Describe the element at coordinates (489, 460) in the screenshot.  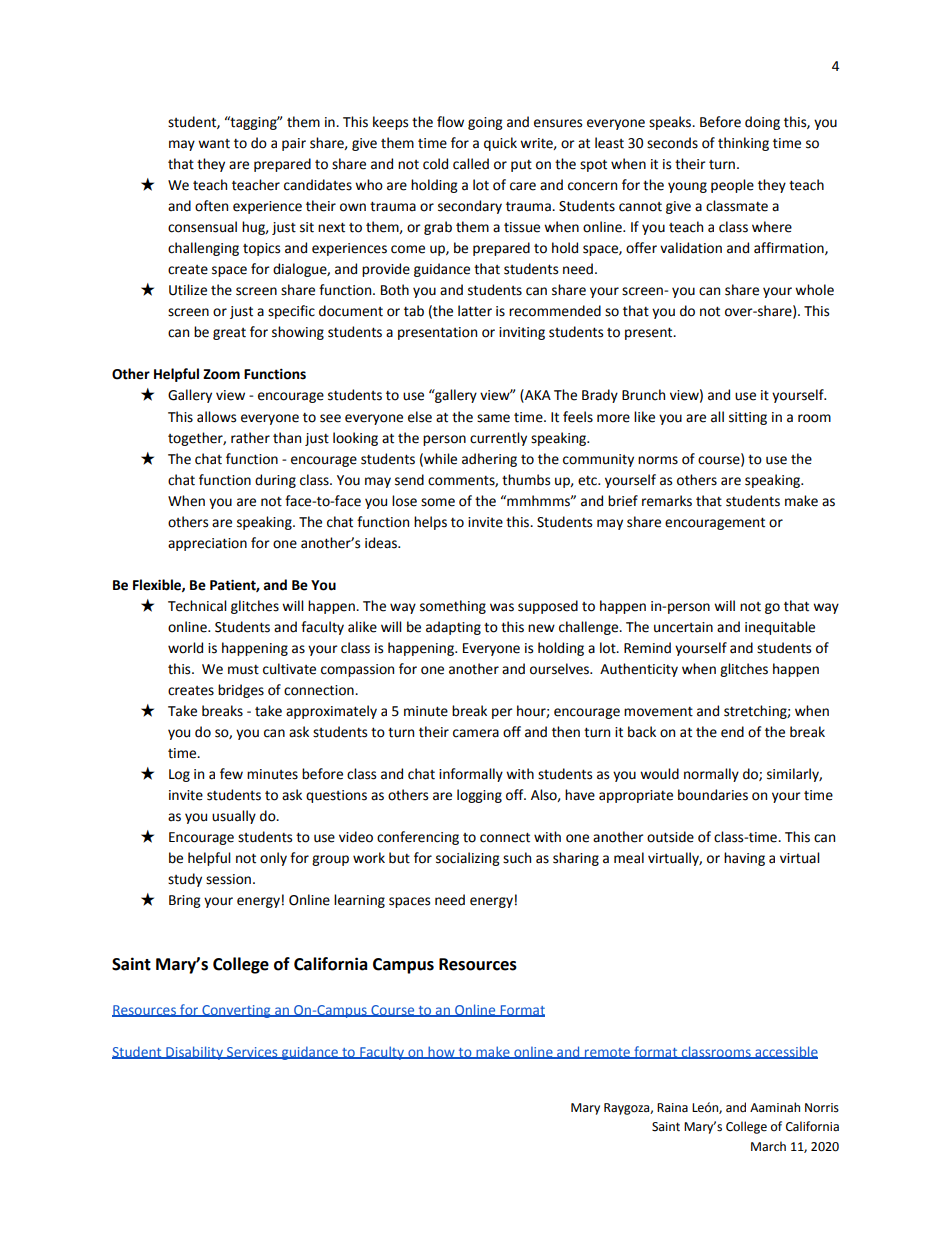
I see `adhering` at that location.
